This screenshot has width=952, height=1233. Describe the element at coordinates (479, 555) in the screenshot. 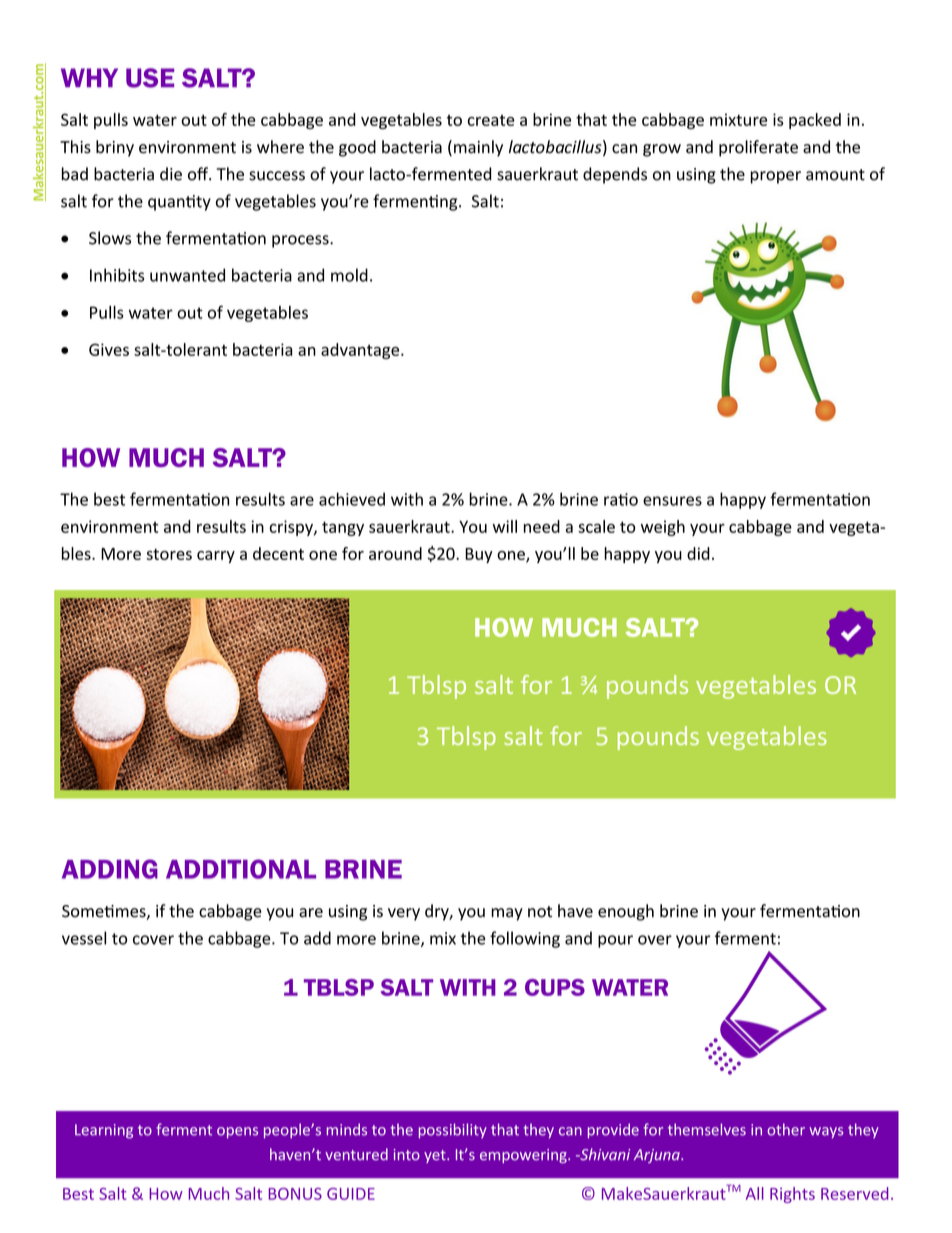

I see `Buy` at that location.
